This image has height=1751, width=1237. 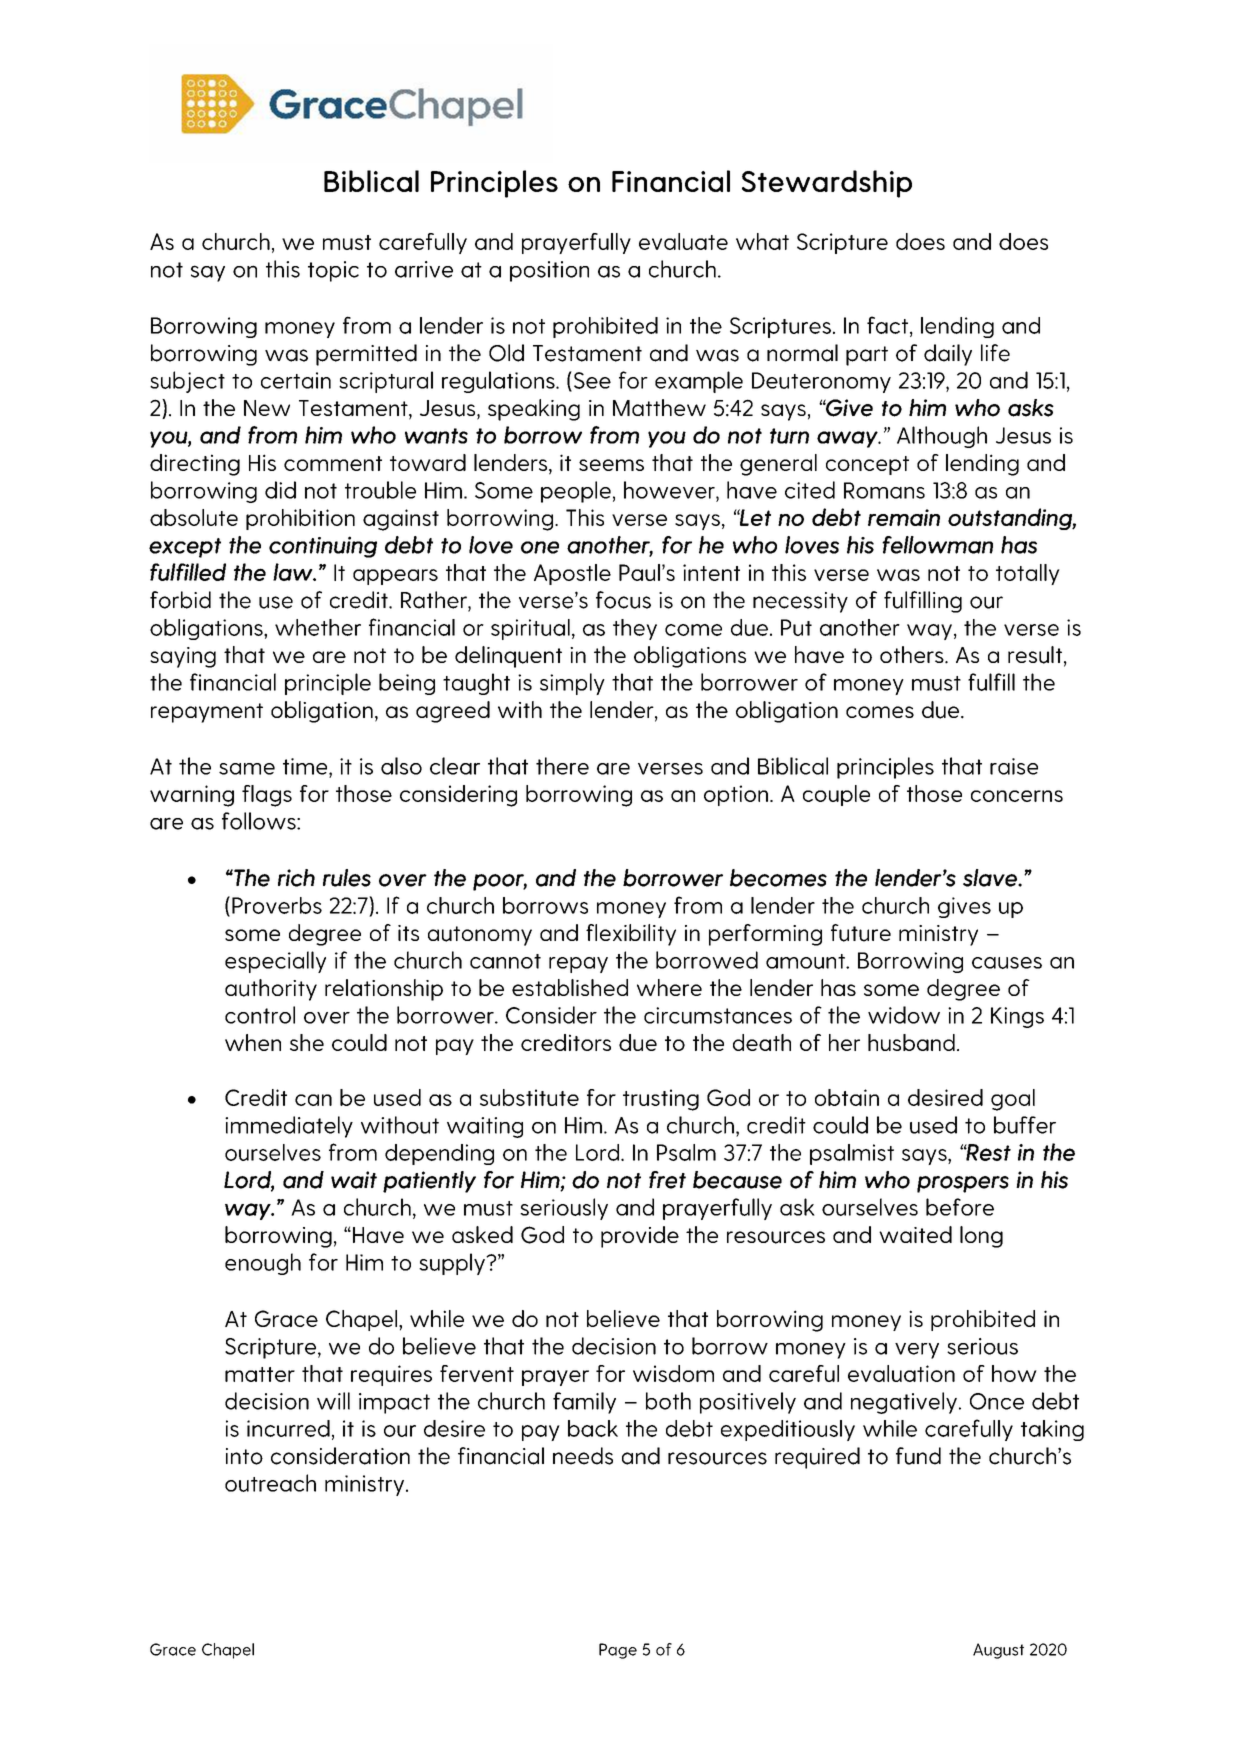 I want to click on wisdom, so click(x=673, y=1373).
